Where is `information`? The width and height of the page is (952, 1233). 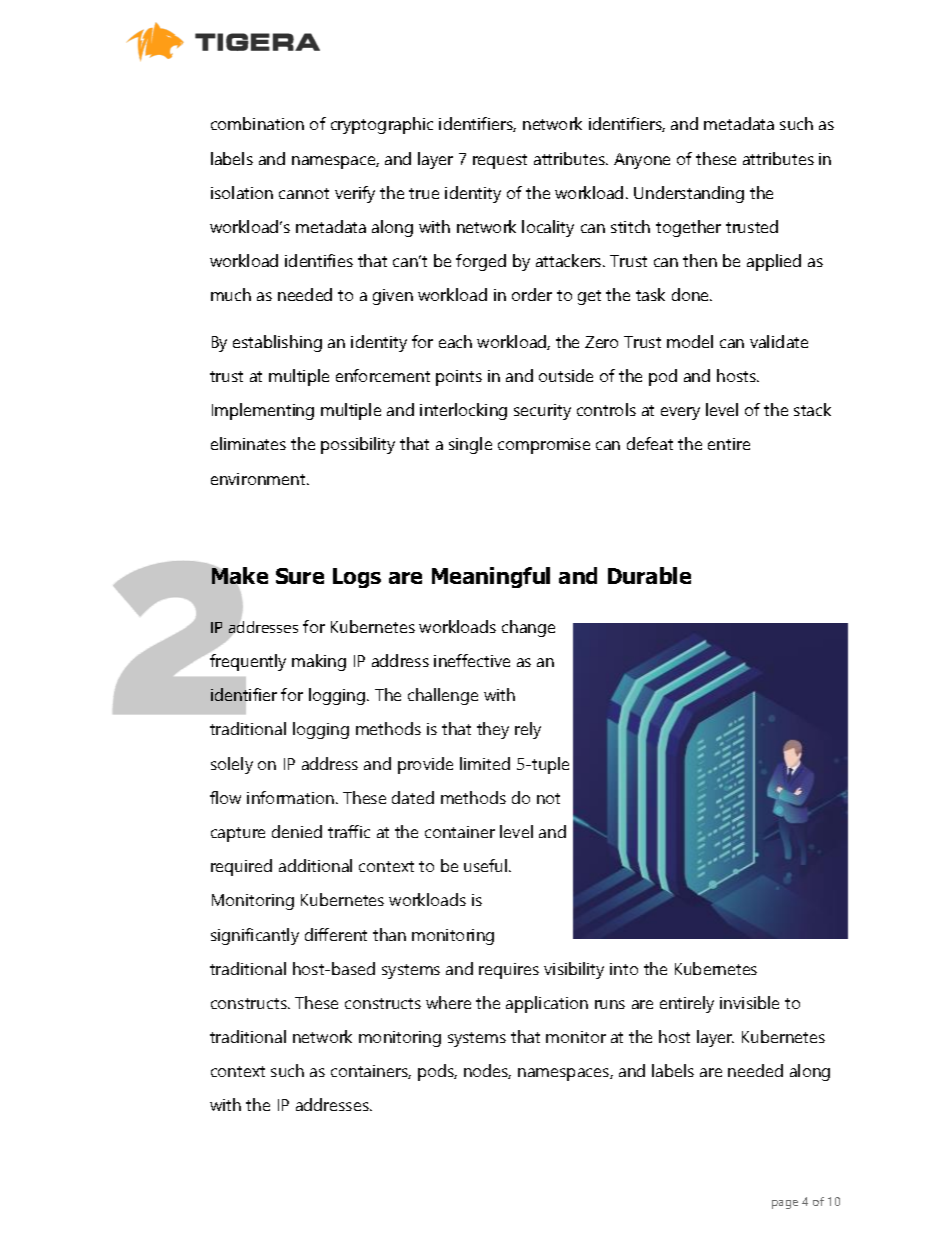
information is located at coordinates (290, 797).
